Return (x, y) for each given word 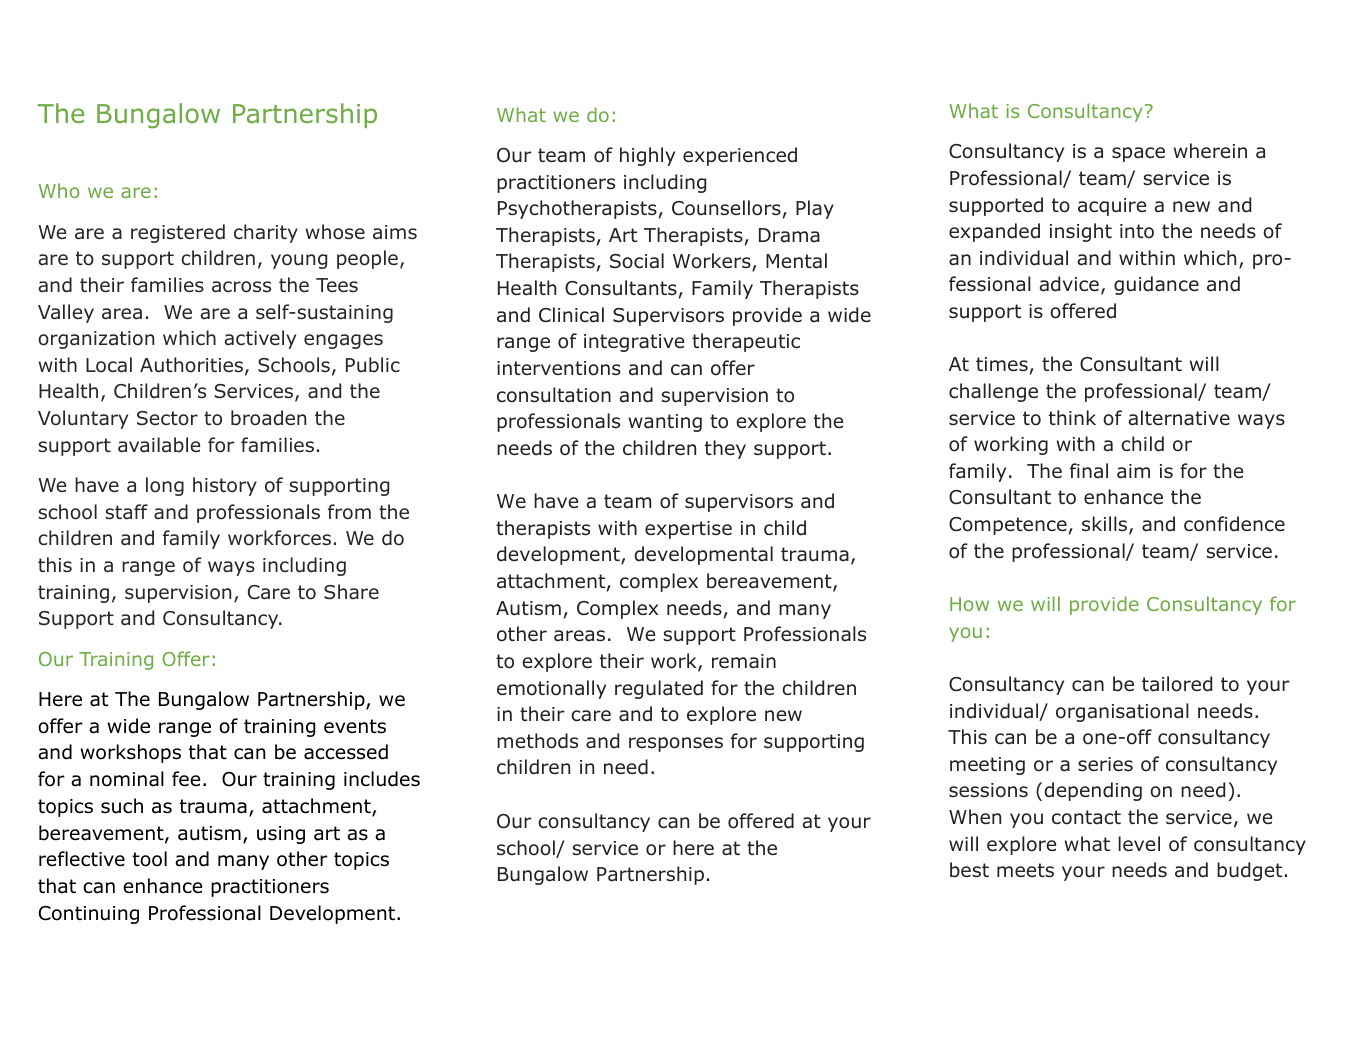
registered (178, 233)
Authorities (193, 366)
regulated (659, 689)
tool (150, 859)
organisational (1122, 712)
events (355, 726)
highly (647, 156)
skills (1106, 525)
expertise (688, 530)
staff (126, 512)
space (1138, 154)
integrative (634, 343)
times (1002, 364)
